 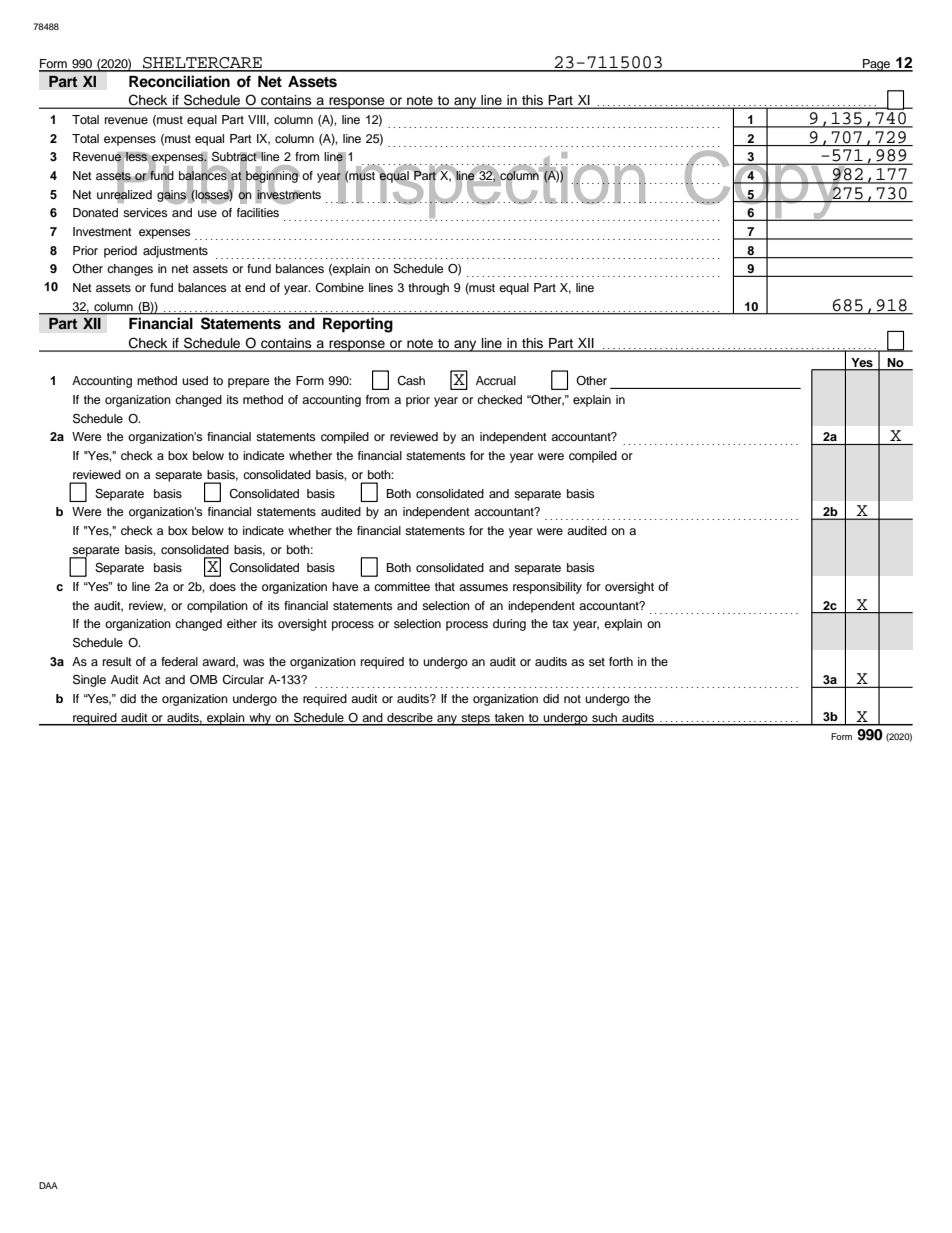 What do you see at coordinates (179, 81) in the screenshot?
I see `Reconciliation` at bounding box center [179, 81].
